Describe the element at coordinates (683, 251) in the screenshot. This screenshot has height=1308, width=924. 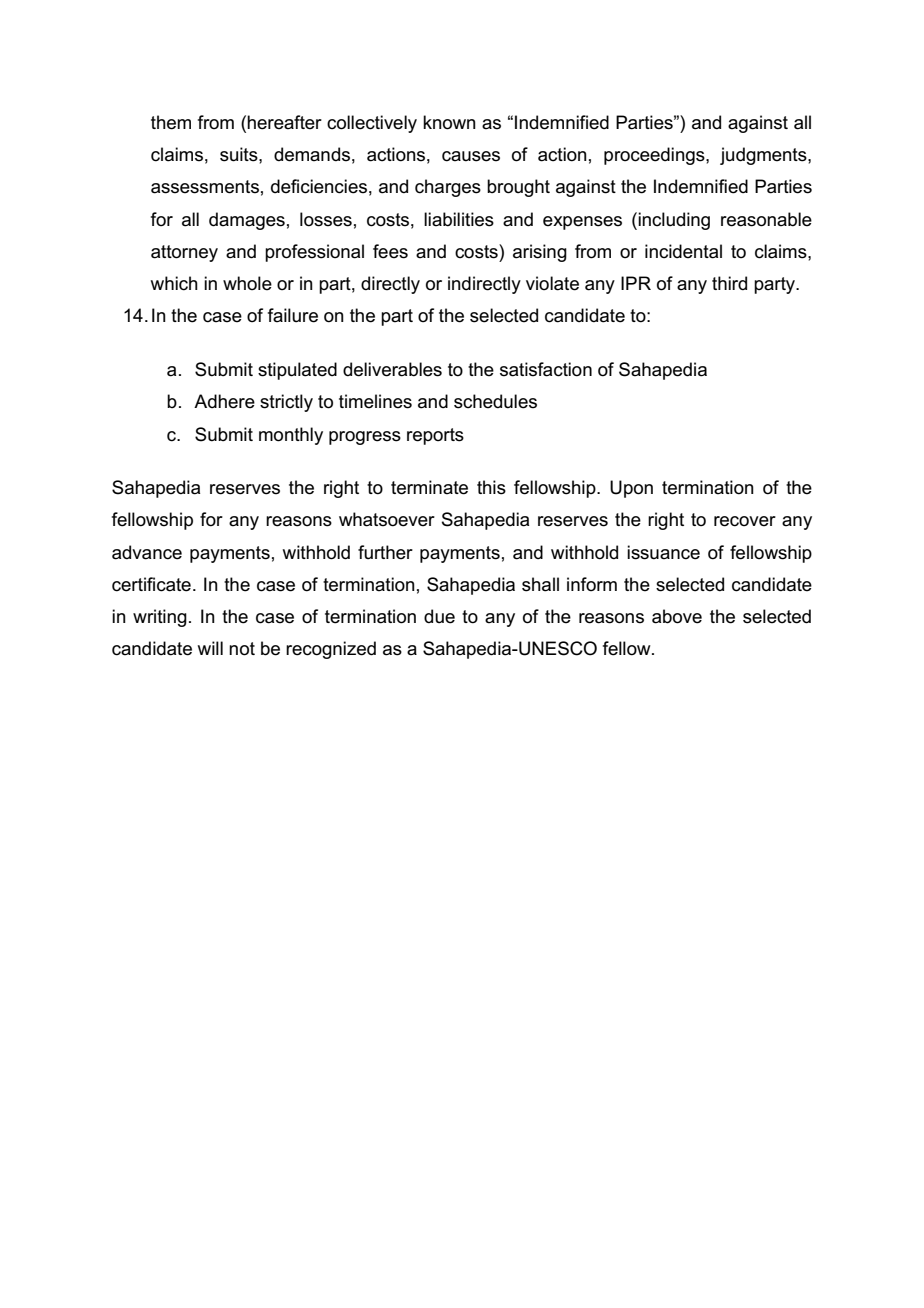
I see `incidental` at that location.
